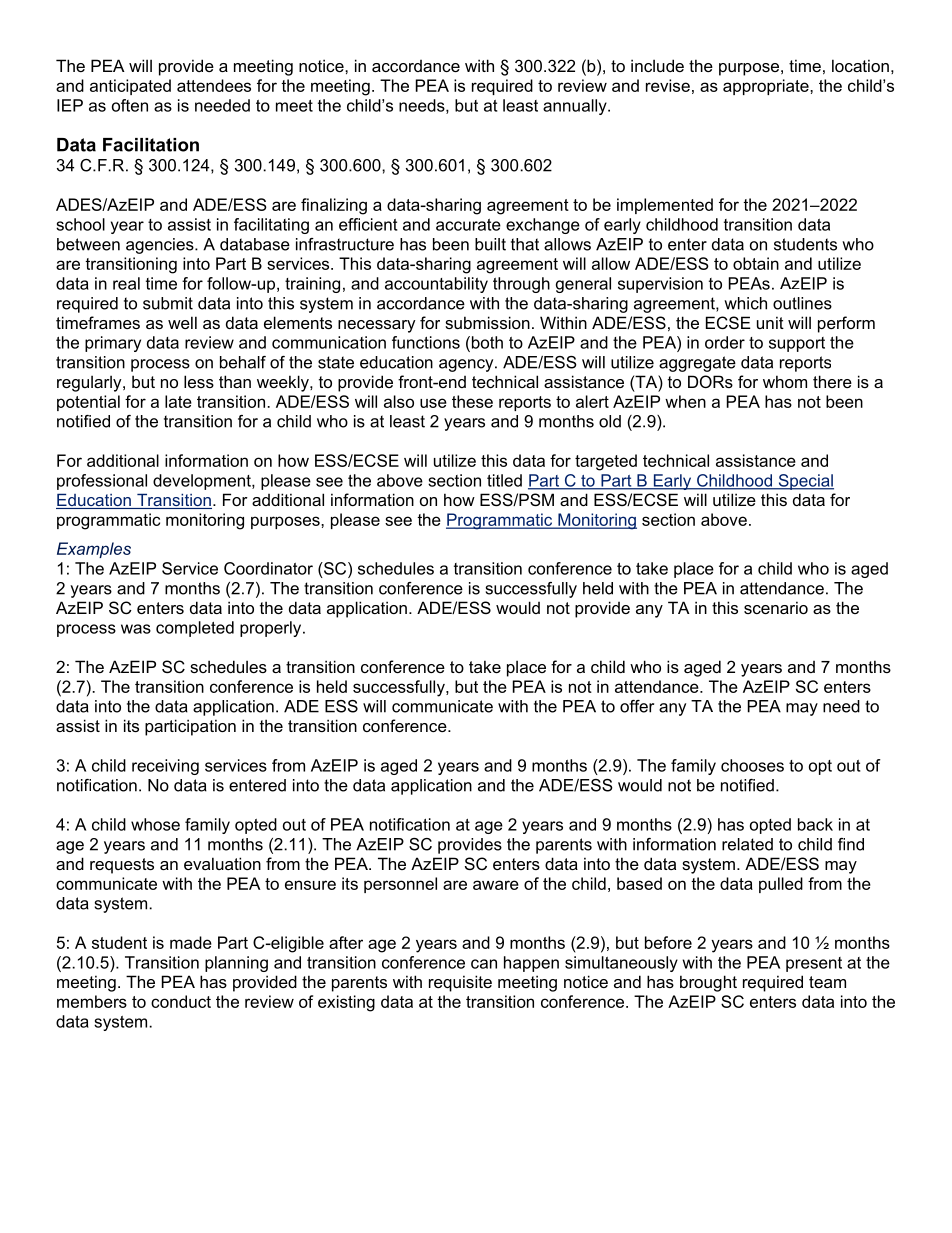 The image size is (952, 1233). What do you see at coordinates (130, 87) in the screenshot?
I see `anticipated` at bounding box center [130, 87].
